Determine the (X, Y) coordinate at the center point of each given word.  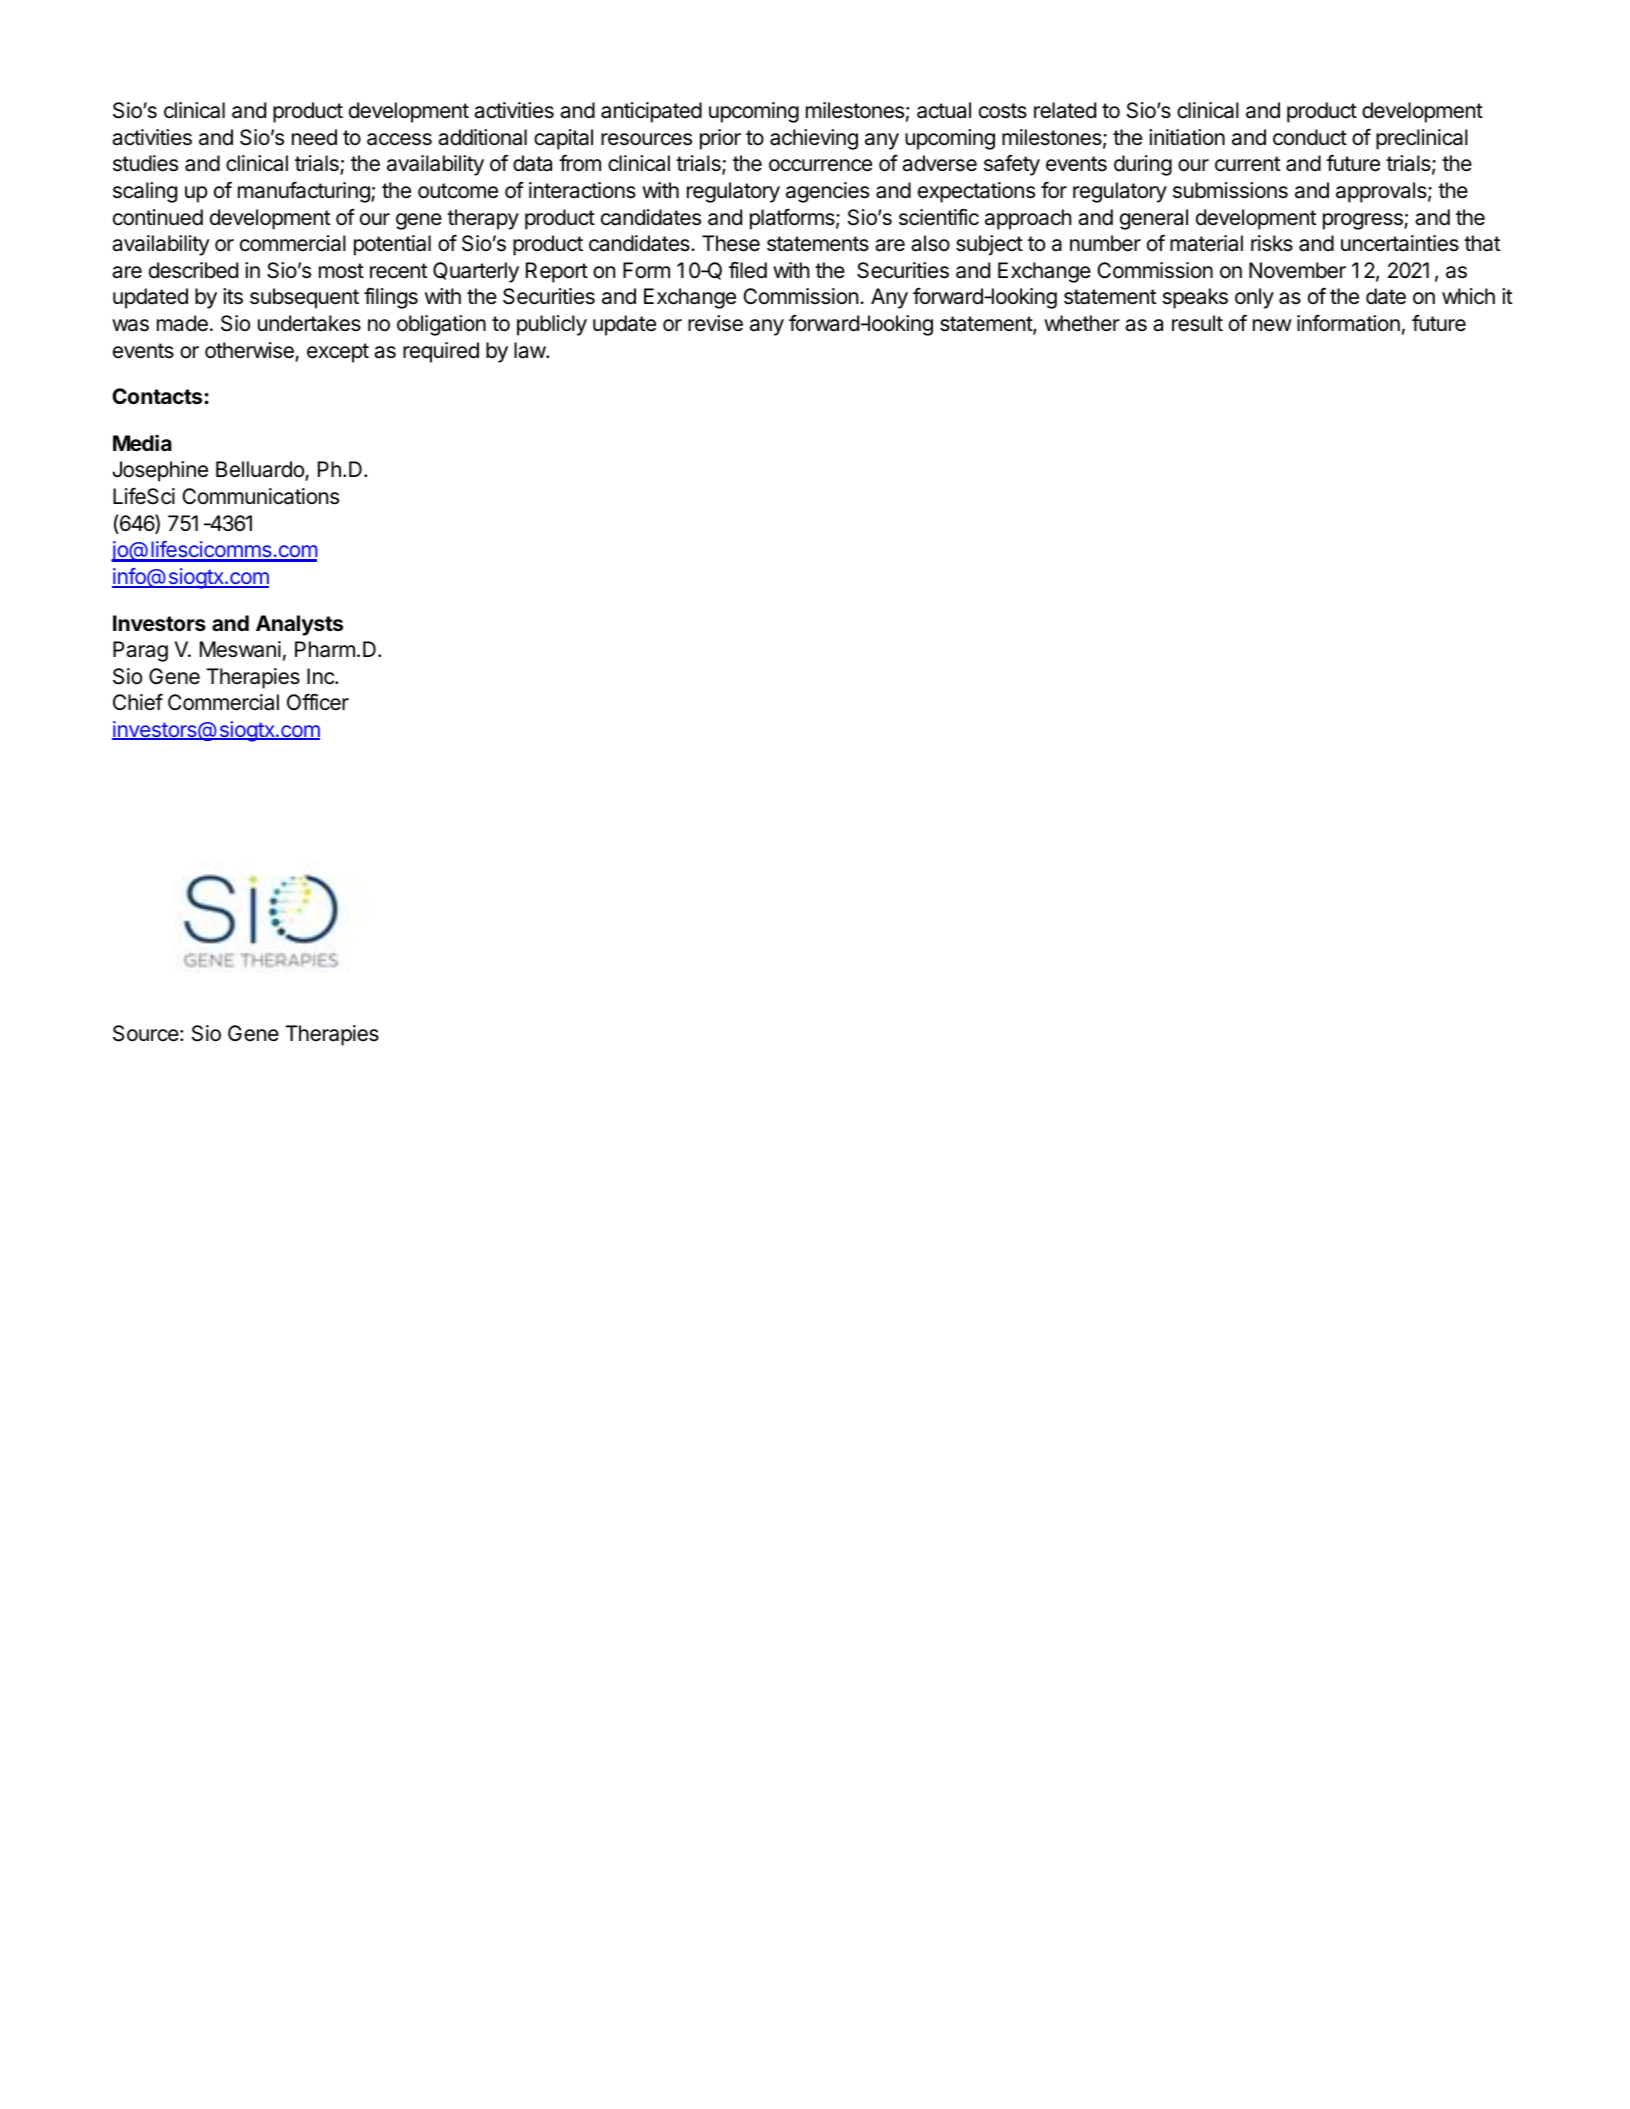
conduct (1310, 137)
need (314, 137)
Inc (321, 676)
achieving (814, 139)
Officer (318, 702)
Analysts (299, 625)
